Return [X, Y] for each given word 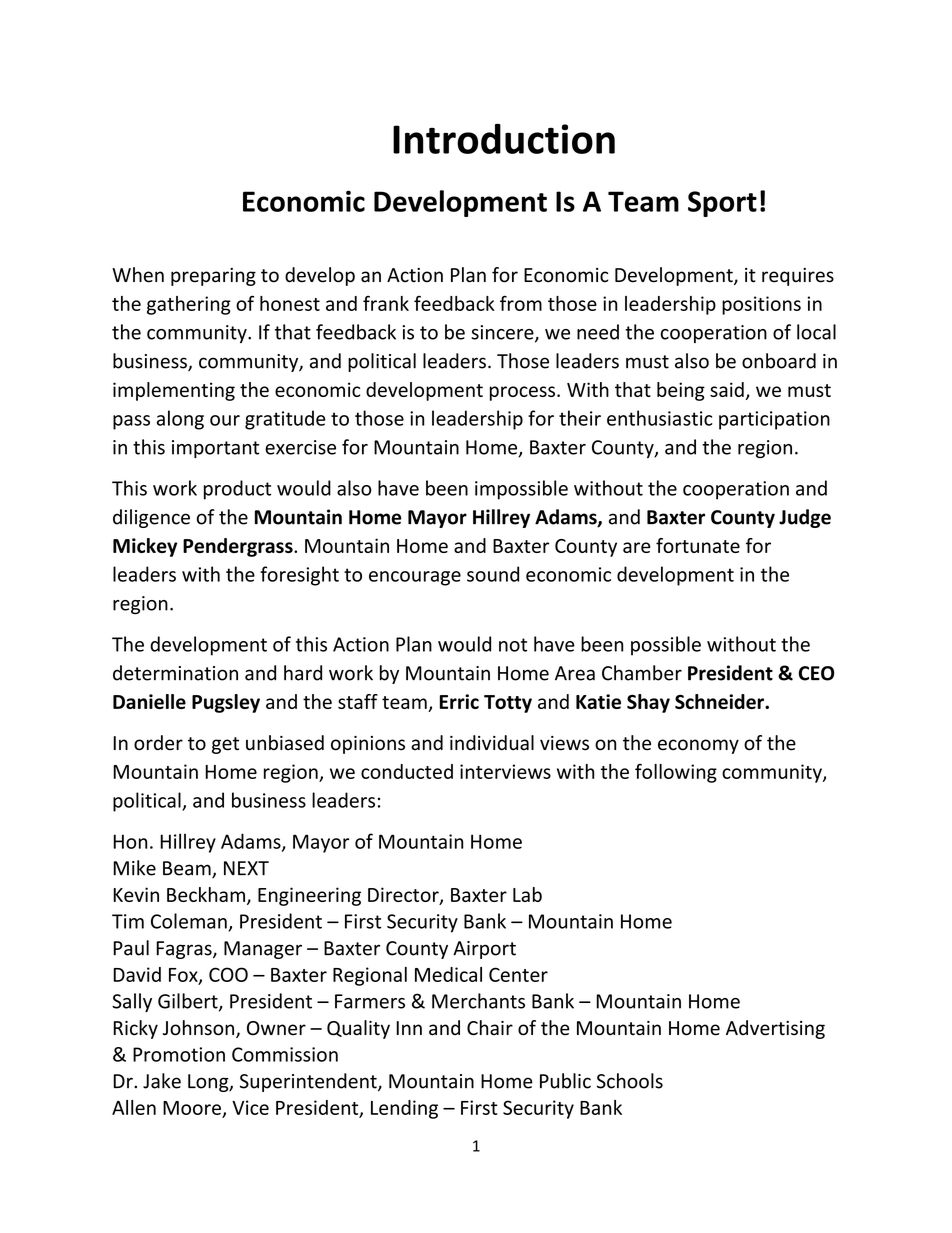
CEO [816, 673]
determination [175, 673]
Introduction [504, 139]
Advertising [775, 1029]
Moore [192, 1108]
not [513, 645]
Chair [490, 1028]
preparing [213, 277]
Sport [722, 204]
